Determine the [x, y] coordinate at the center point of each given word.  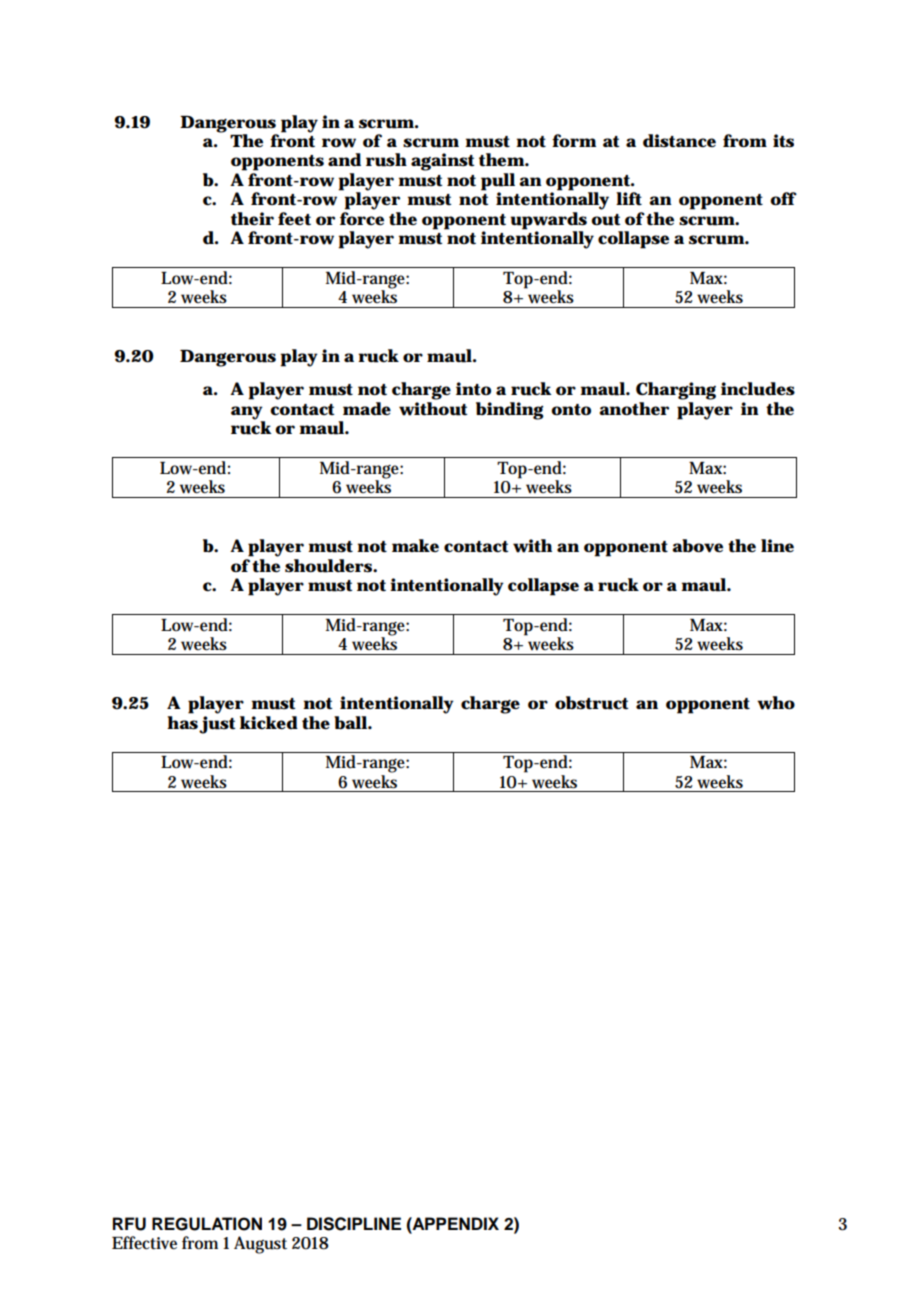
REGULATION [207, 1224]
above [697, 546]
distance [679, 141]
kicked [269, 723]
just [217, 725]
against [443, 162]
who [776, 703]
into [473, 388]
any [248, 414]
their [252, 219]
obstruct [592, 703]
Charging [676, 391]
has [182, 723]
